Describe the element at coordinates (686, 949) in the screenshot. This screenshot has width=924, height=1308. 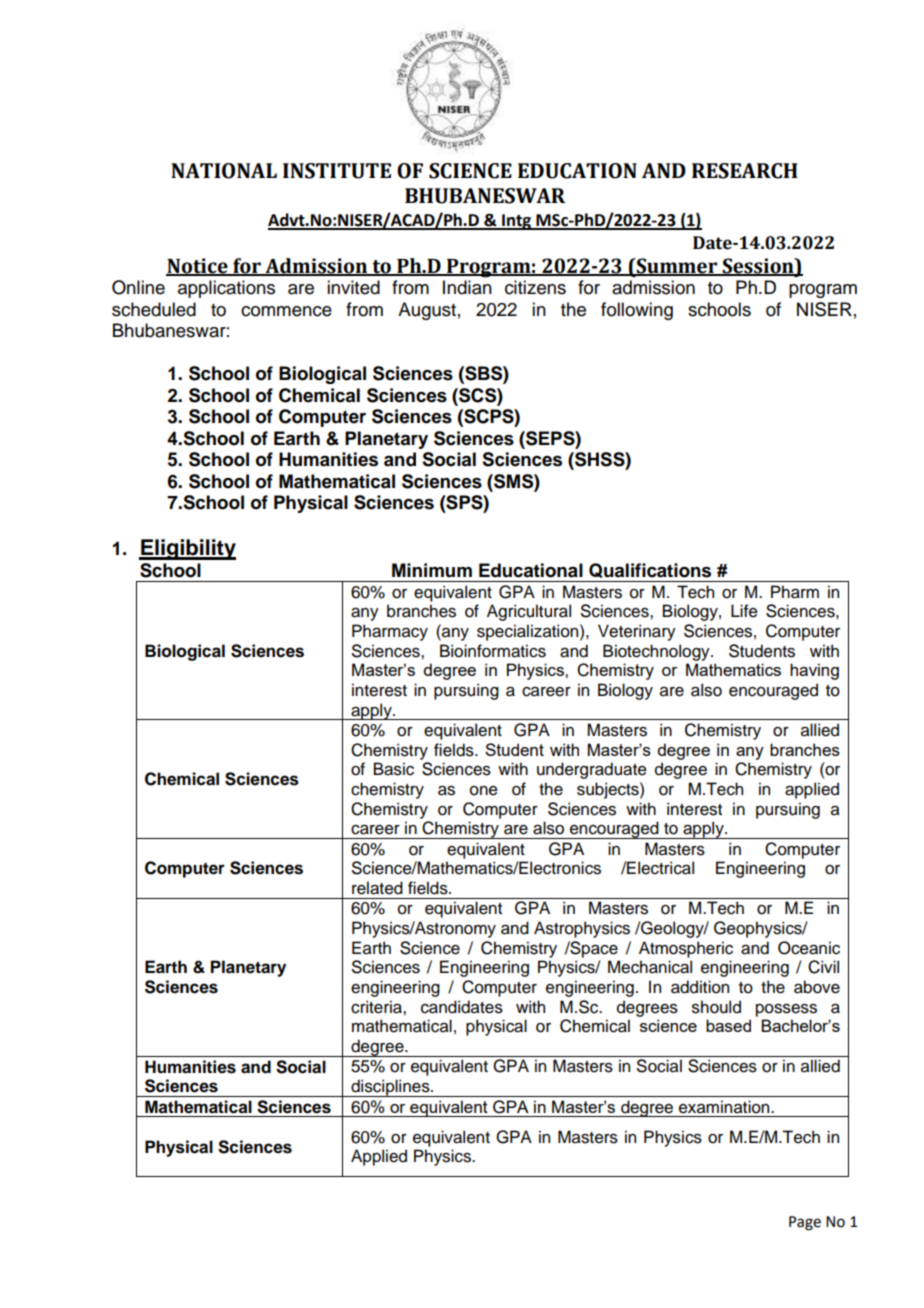
I see `Atmospheric` at that location.
